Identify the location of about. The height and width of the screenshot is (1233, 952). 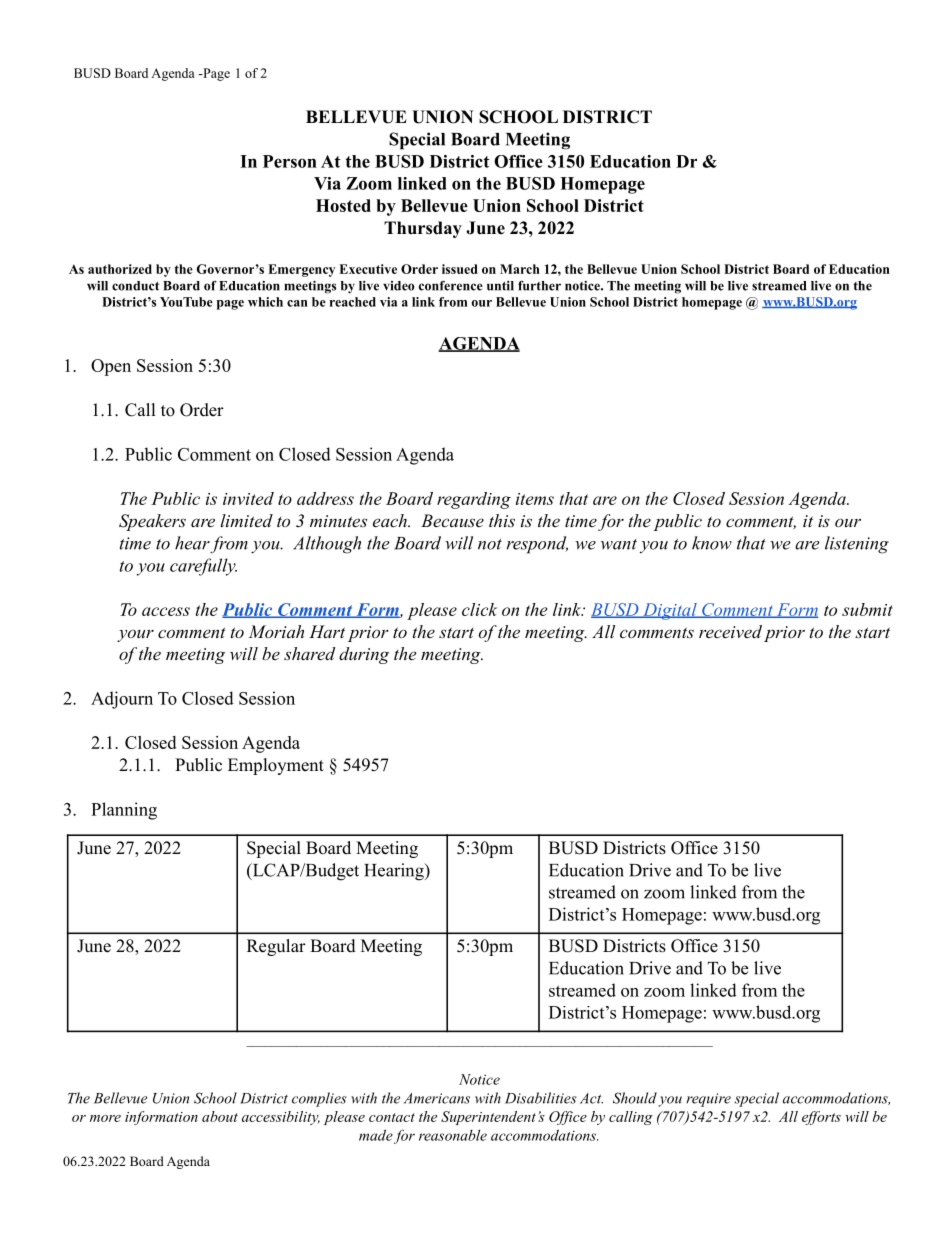
(220, 1116).
